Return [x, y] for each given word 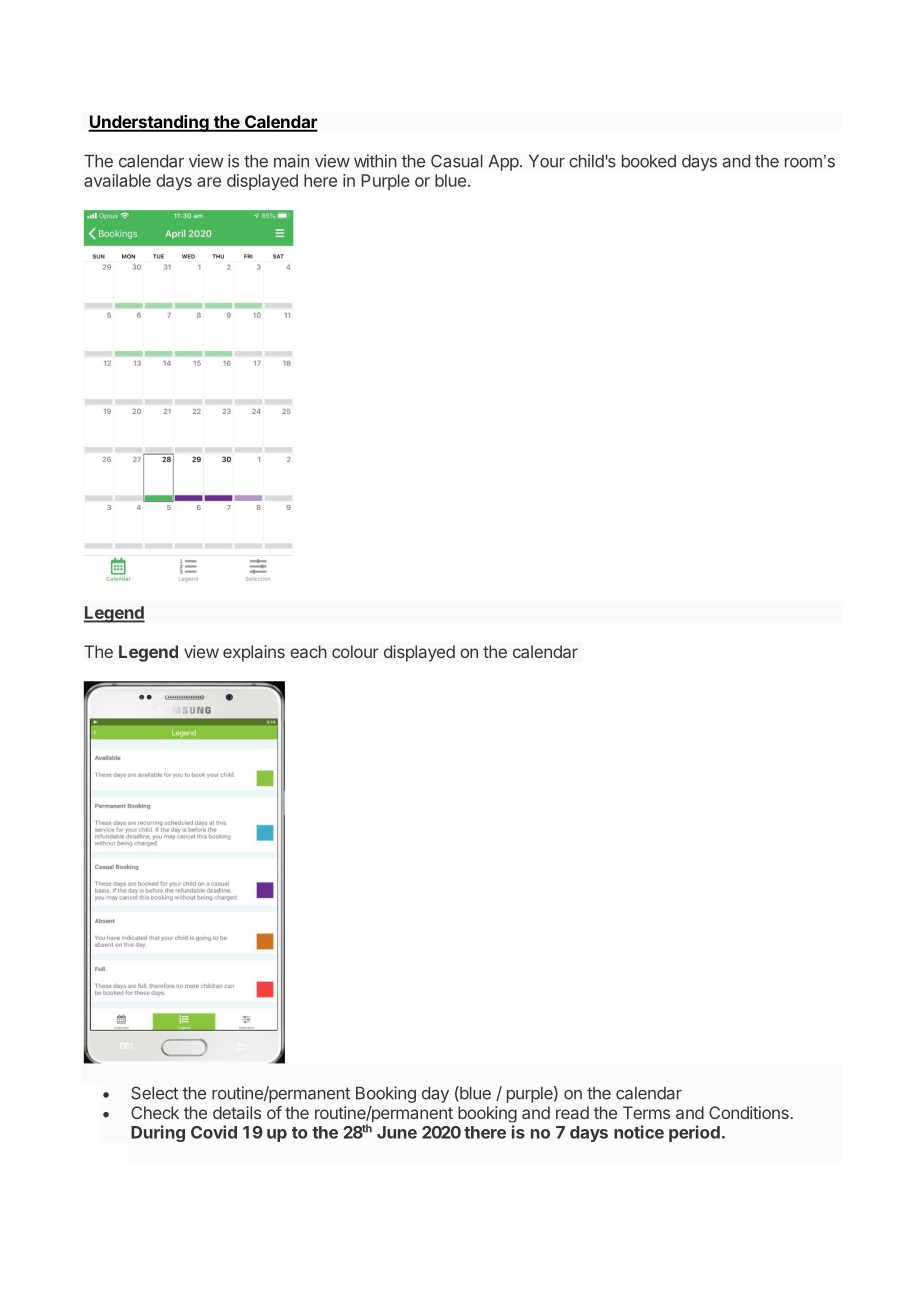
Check [155, 1112]
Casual [457, 161]
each [308, 651]
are [209, 182]
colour [355, 651]
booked [649, 161]
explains [254, 653]
